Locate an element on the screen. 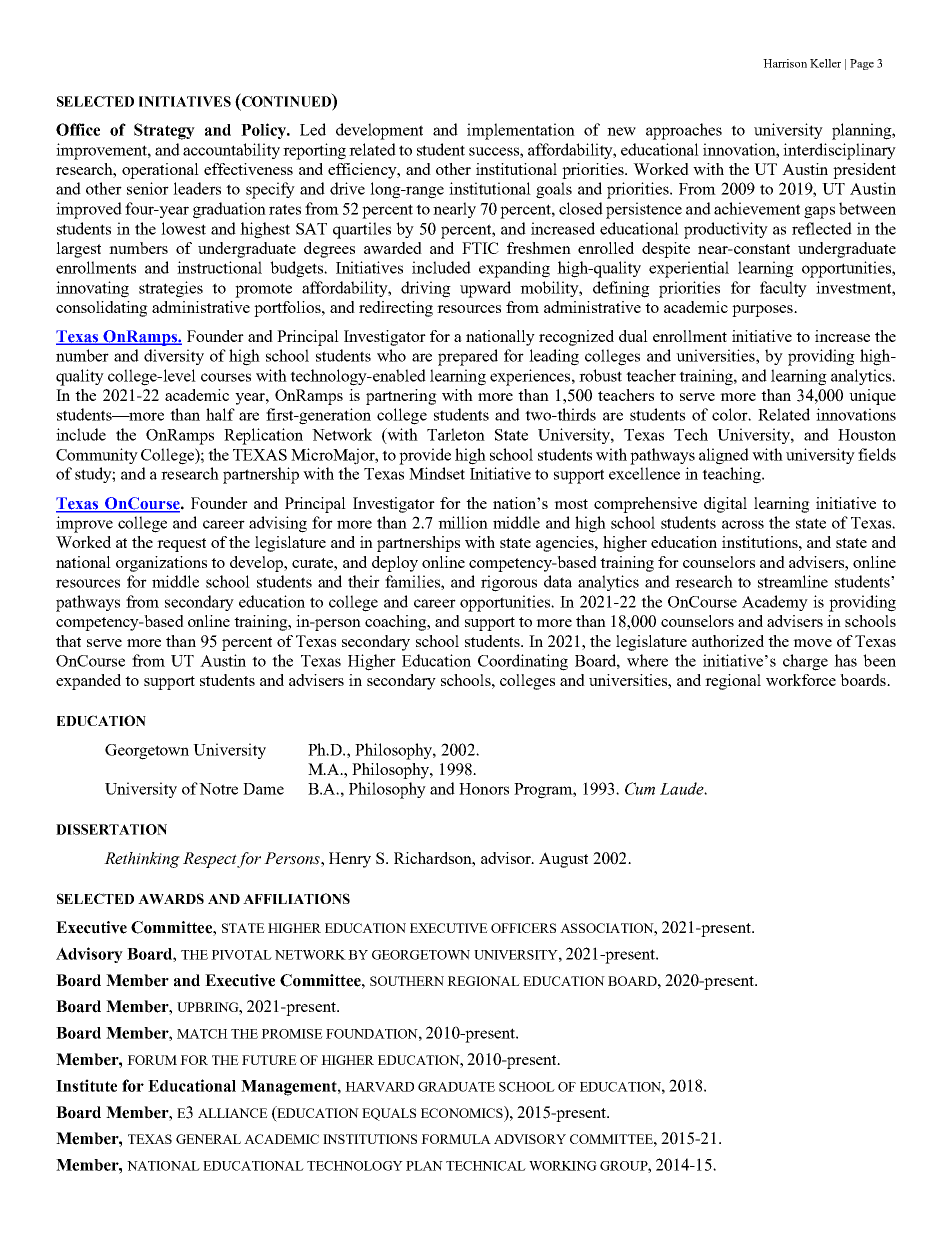 This screenshot has width=952, height=1233. August is located at coordinates (563, 860).
